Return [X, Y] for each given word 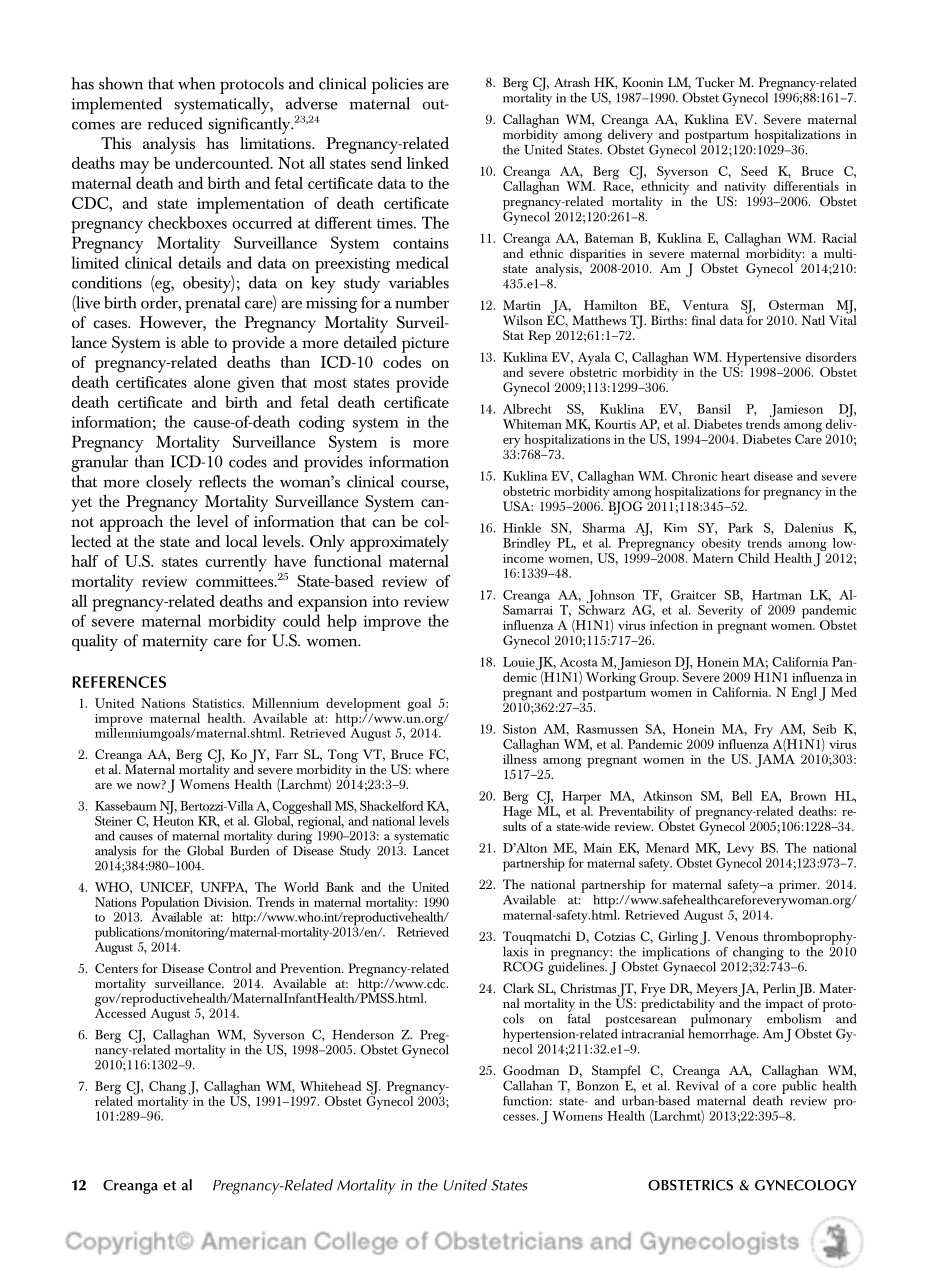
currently [236, 563]
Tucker [715, 82]
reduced [175, 123]
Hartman [777, 595]
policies [397, 85]
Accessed [120, 1012]
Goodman [531, 1070]
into [385, 601]
